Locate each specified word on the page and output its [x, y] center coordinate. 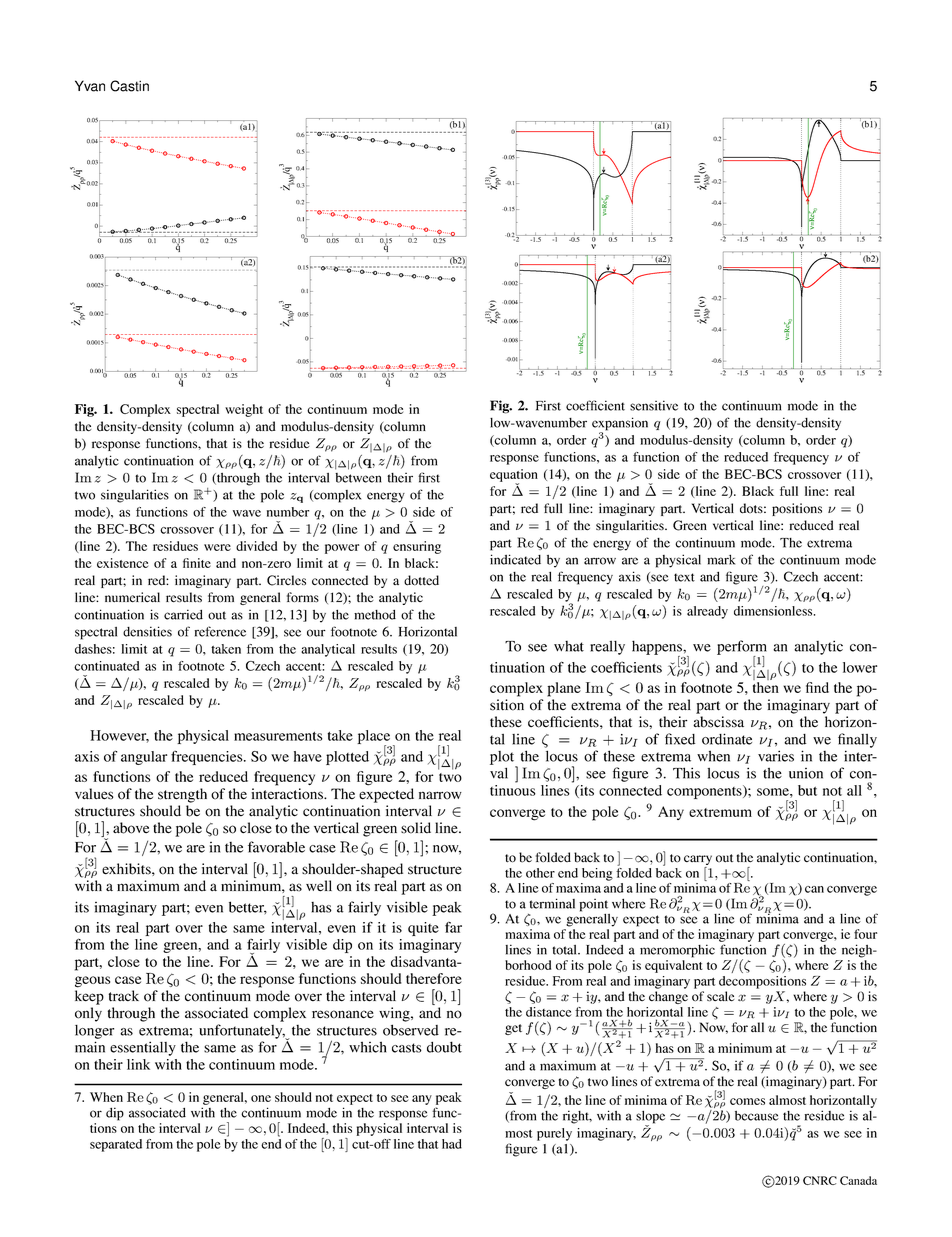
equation [514, 476]
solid [416, 828]
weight [244, 410]
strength [182, 795]
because [757, 1116]
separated [116, 1145]
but [807, 790]
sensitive [654, 405]
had [452, 1144]
